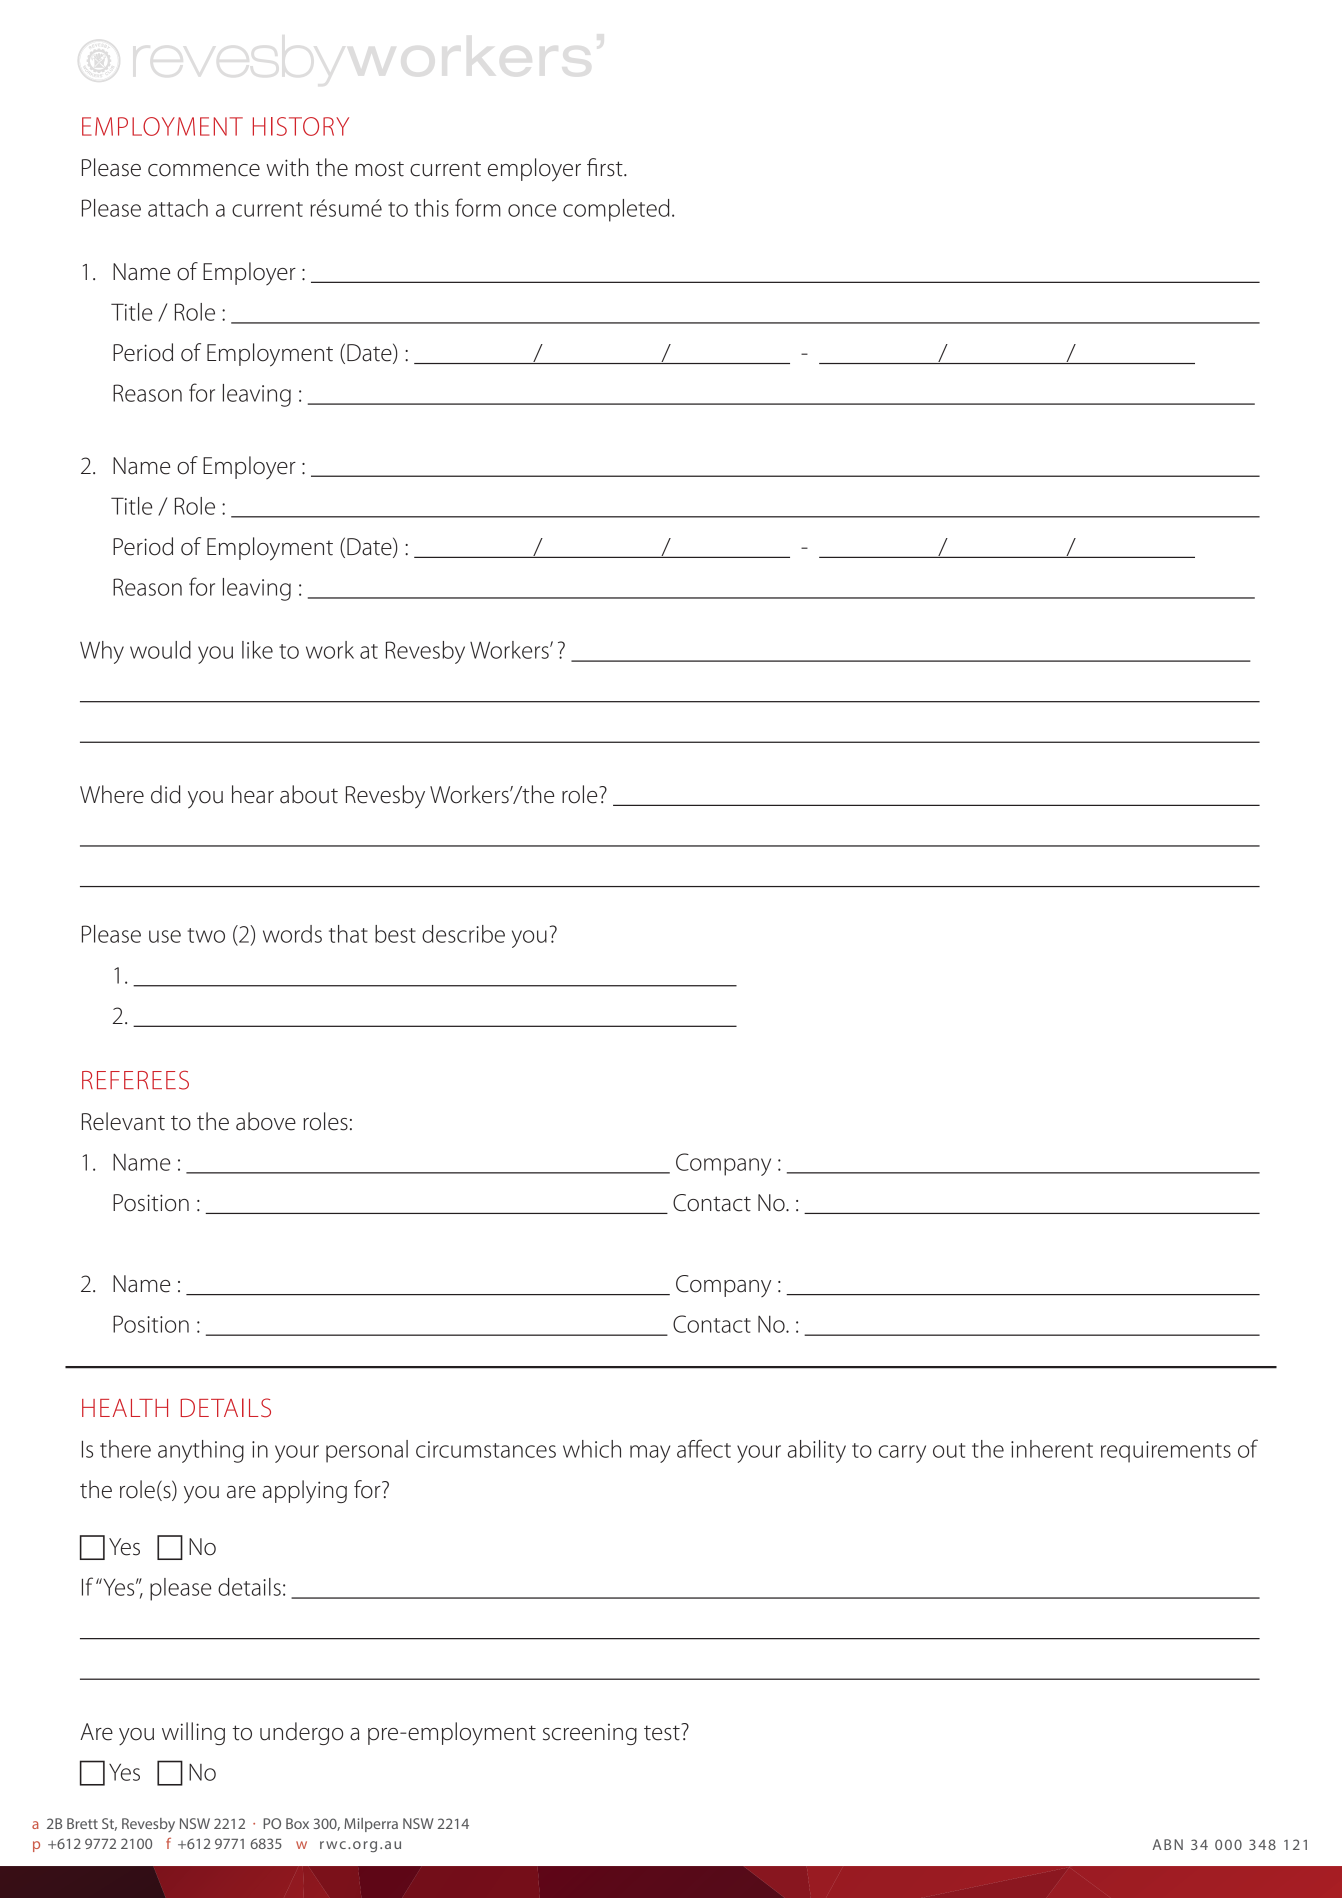  Describe the element at coordinates (606, 167) in the page. I see `first` at that location.
